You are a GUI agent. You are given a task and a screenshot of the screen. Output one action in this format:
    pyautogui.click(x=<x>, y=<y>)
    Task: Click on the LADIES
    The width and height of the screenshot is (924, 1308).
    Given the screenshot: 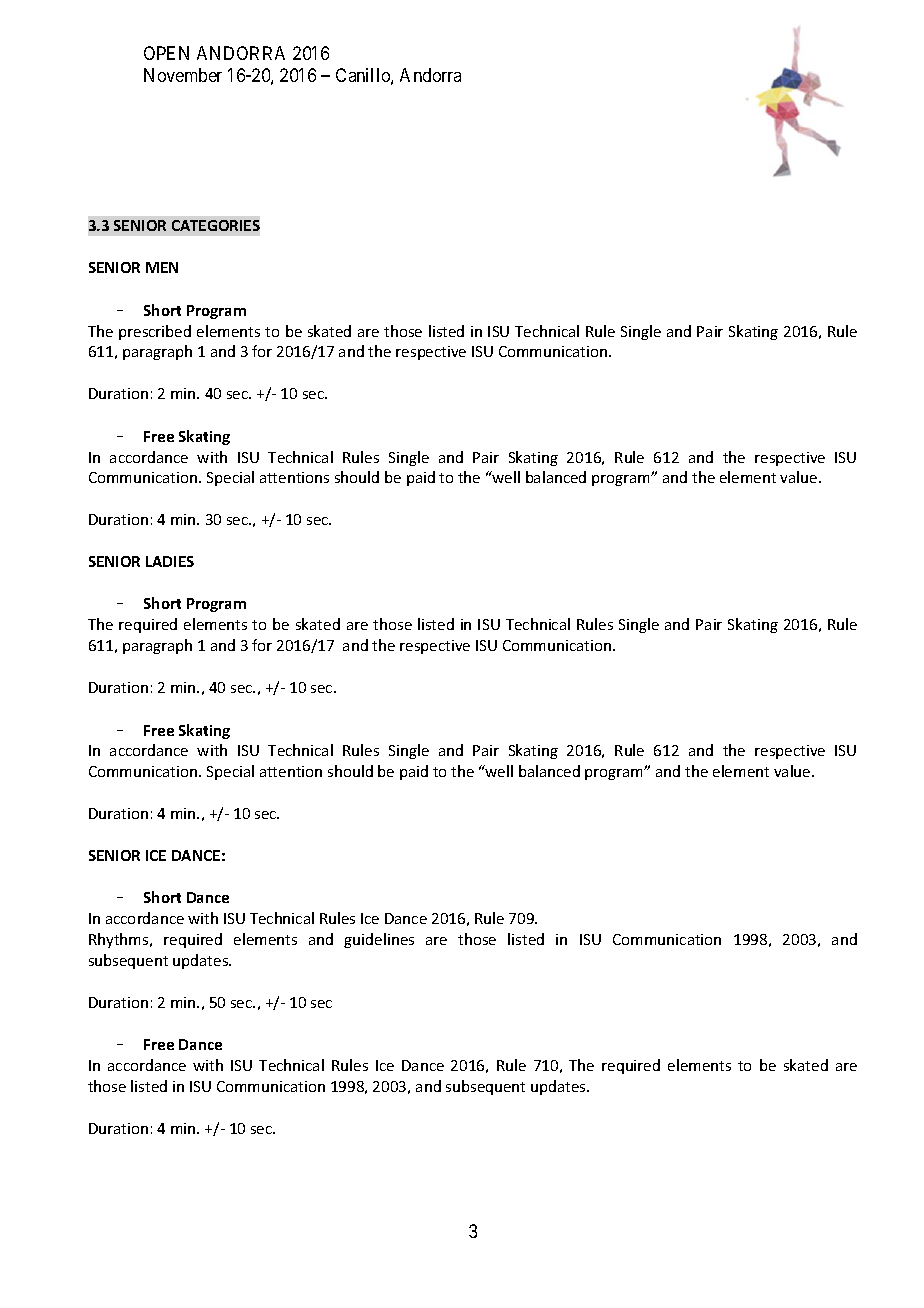 What is the action you would take?
    pyautogui.click(x=170, y=561)
